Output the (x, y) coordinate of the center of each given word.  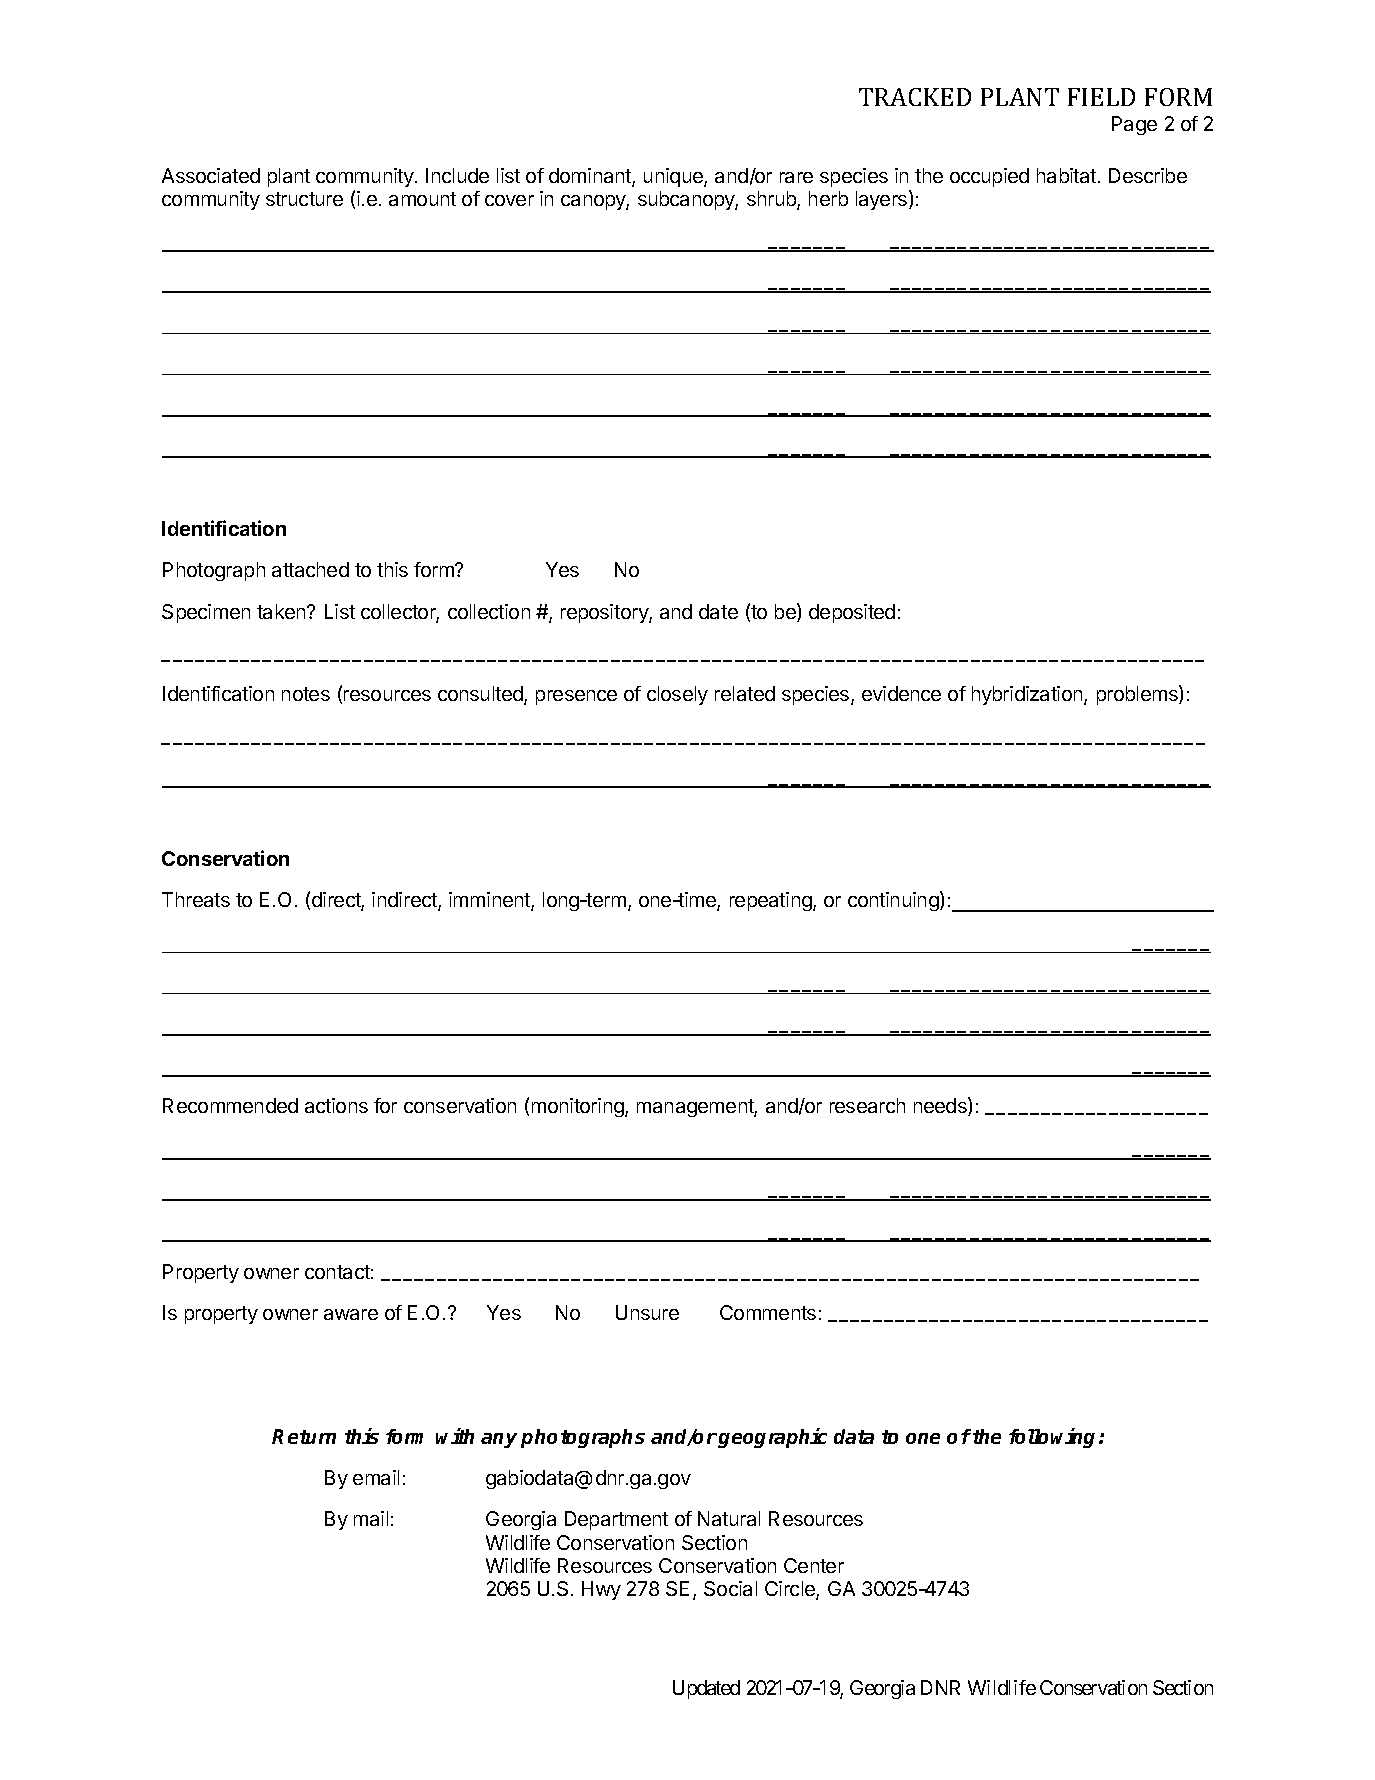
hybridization (1028, 695)
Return (304, 1436)
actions (336, 1105)
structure (304, 199)
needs (941, 1106)
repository (605, 613)
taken (282, 611)
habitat (1066, 175)
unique (674, 177)
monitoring (579, 1107)
